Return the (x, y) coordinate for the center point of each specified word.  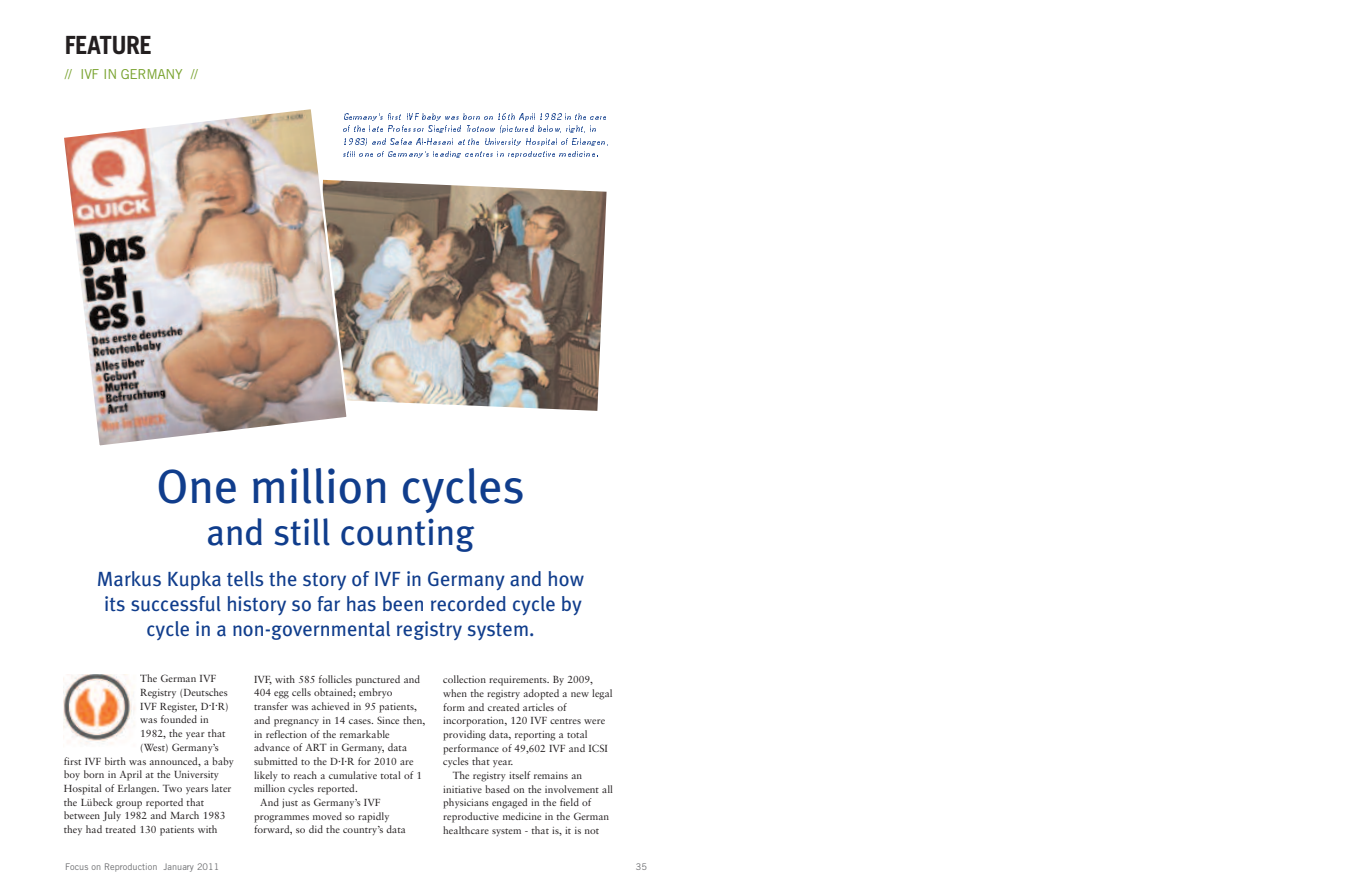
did (316, 829)
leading (447, 154)
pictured (517, 129)
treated (120, 829)
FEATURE (108, 45)
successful (176, 604)
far (328, 604)
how (566, 578)
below (549, 129)
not (592, 831)
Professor (406, 128)
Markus (129, 579)
